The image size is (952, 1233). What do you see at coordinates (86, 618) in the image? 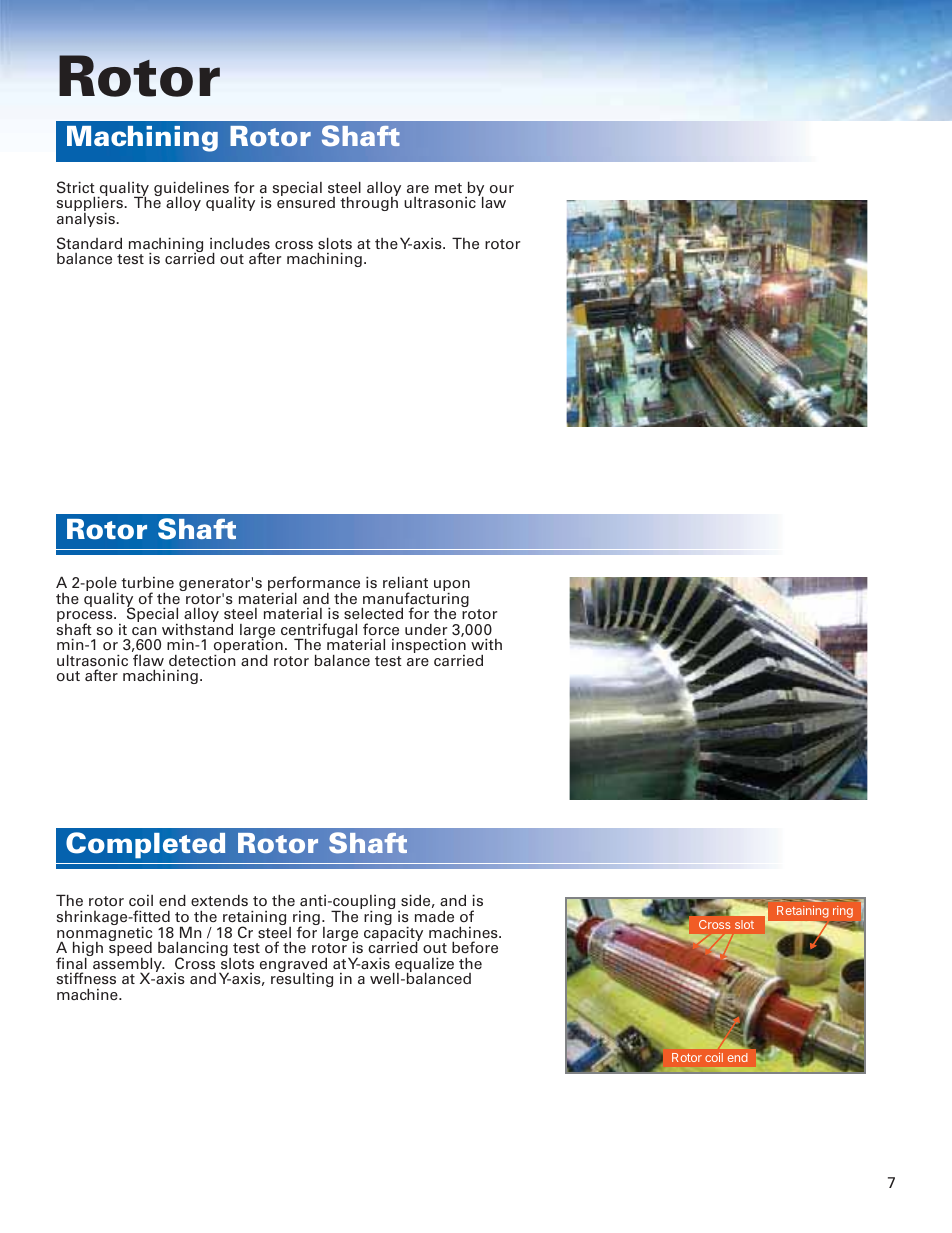
I see `process` at bounding box center [86, 618].
